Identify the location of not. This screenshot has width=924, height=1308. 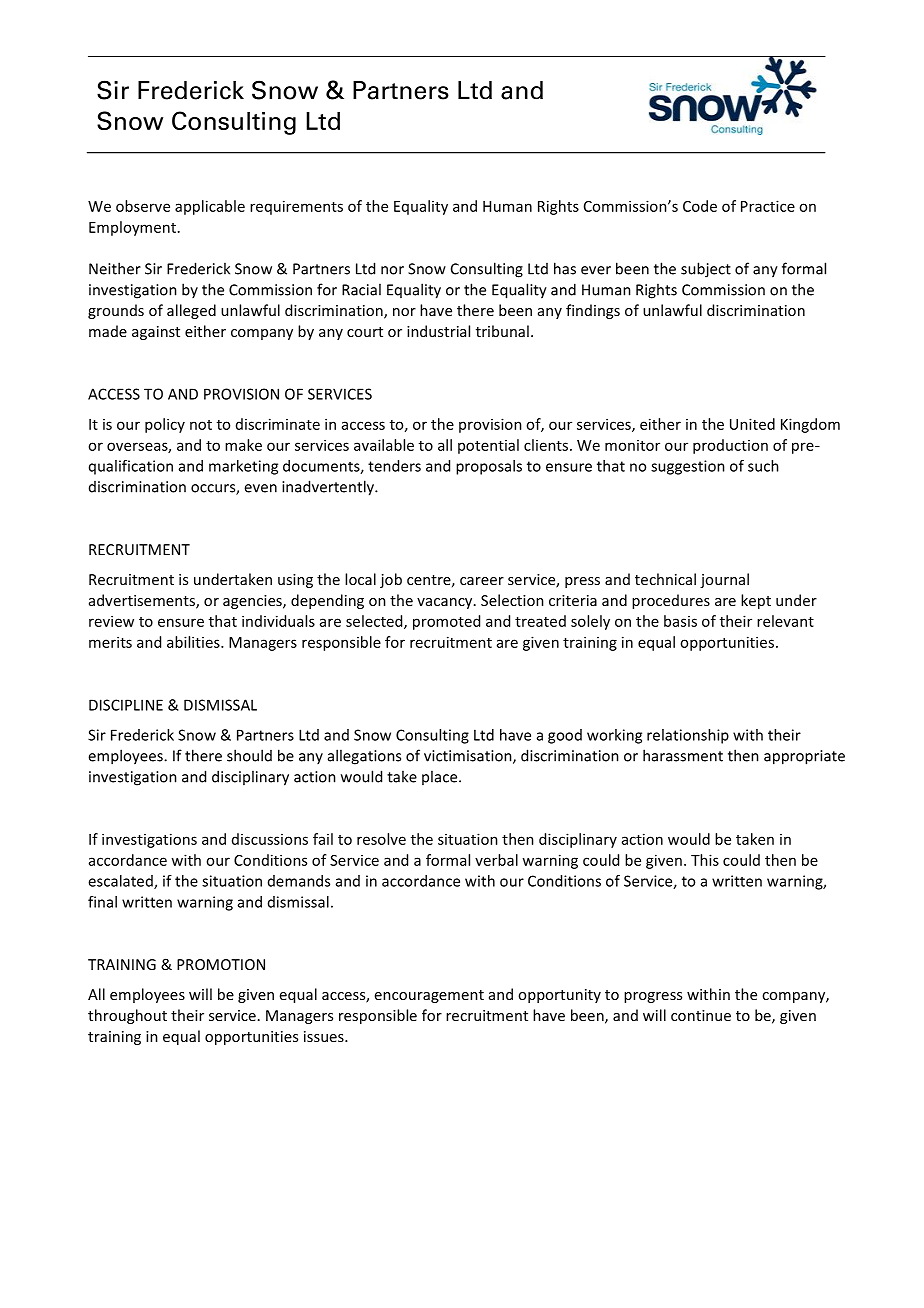
(201, 425).
